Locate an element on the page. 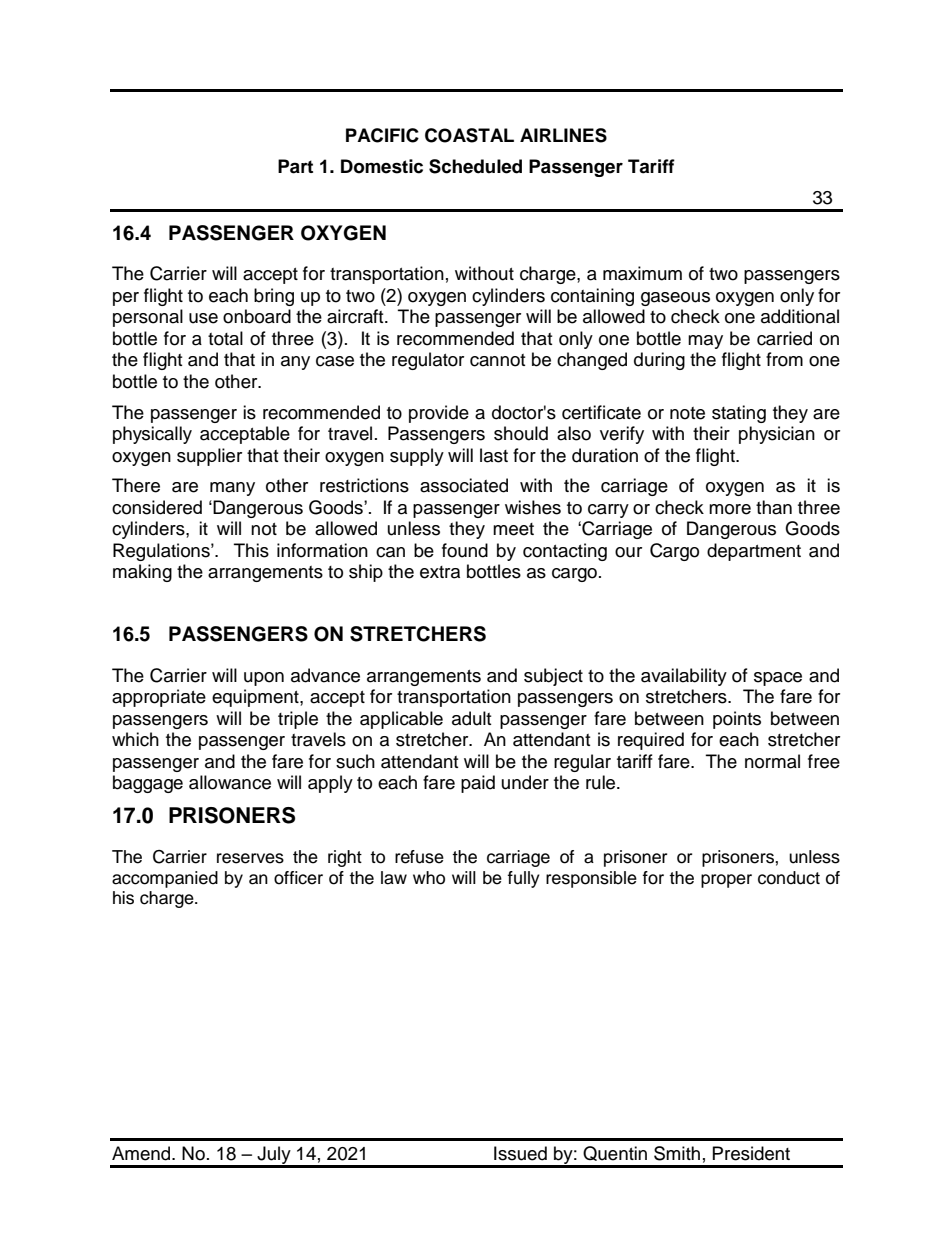 Image resolution: width=952 pixels, height=1233 pixels. provide is located at coordinates (439, 414).
